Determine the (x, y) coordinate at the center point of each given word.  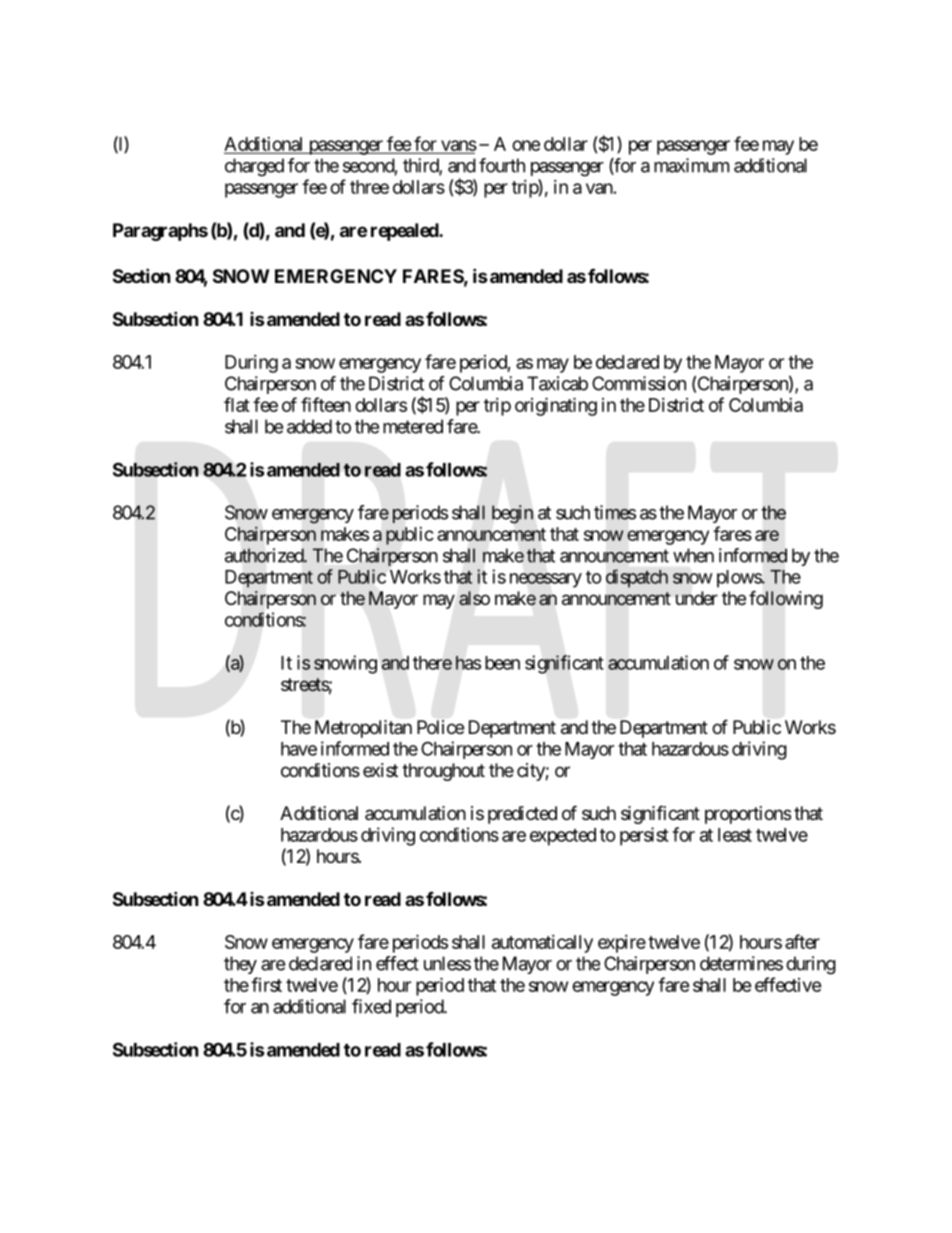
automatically (542, 944)
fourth (502, 165)
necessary (546, 580)
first (266, 984)
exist (380, 770)
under (697, 598)
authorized (265, 555)
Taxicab (557, 383)
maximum (691, 165)
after (802, 941)
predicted (522, 815)
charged (254, 167)
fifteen (326, 404)
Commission (639, 383)
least (735, 835)
